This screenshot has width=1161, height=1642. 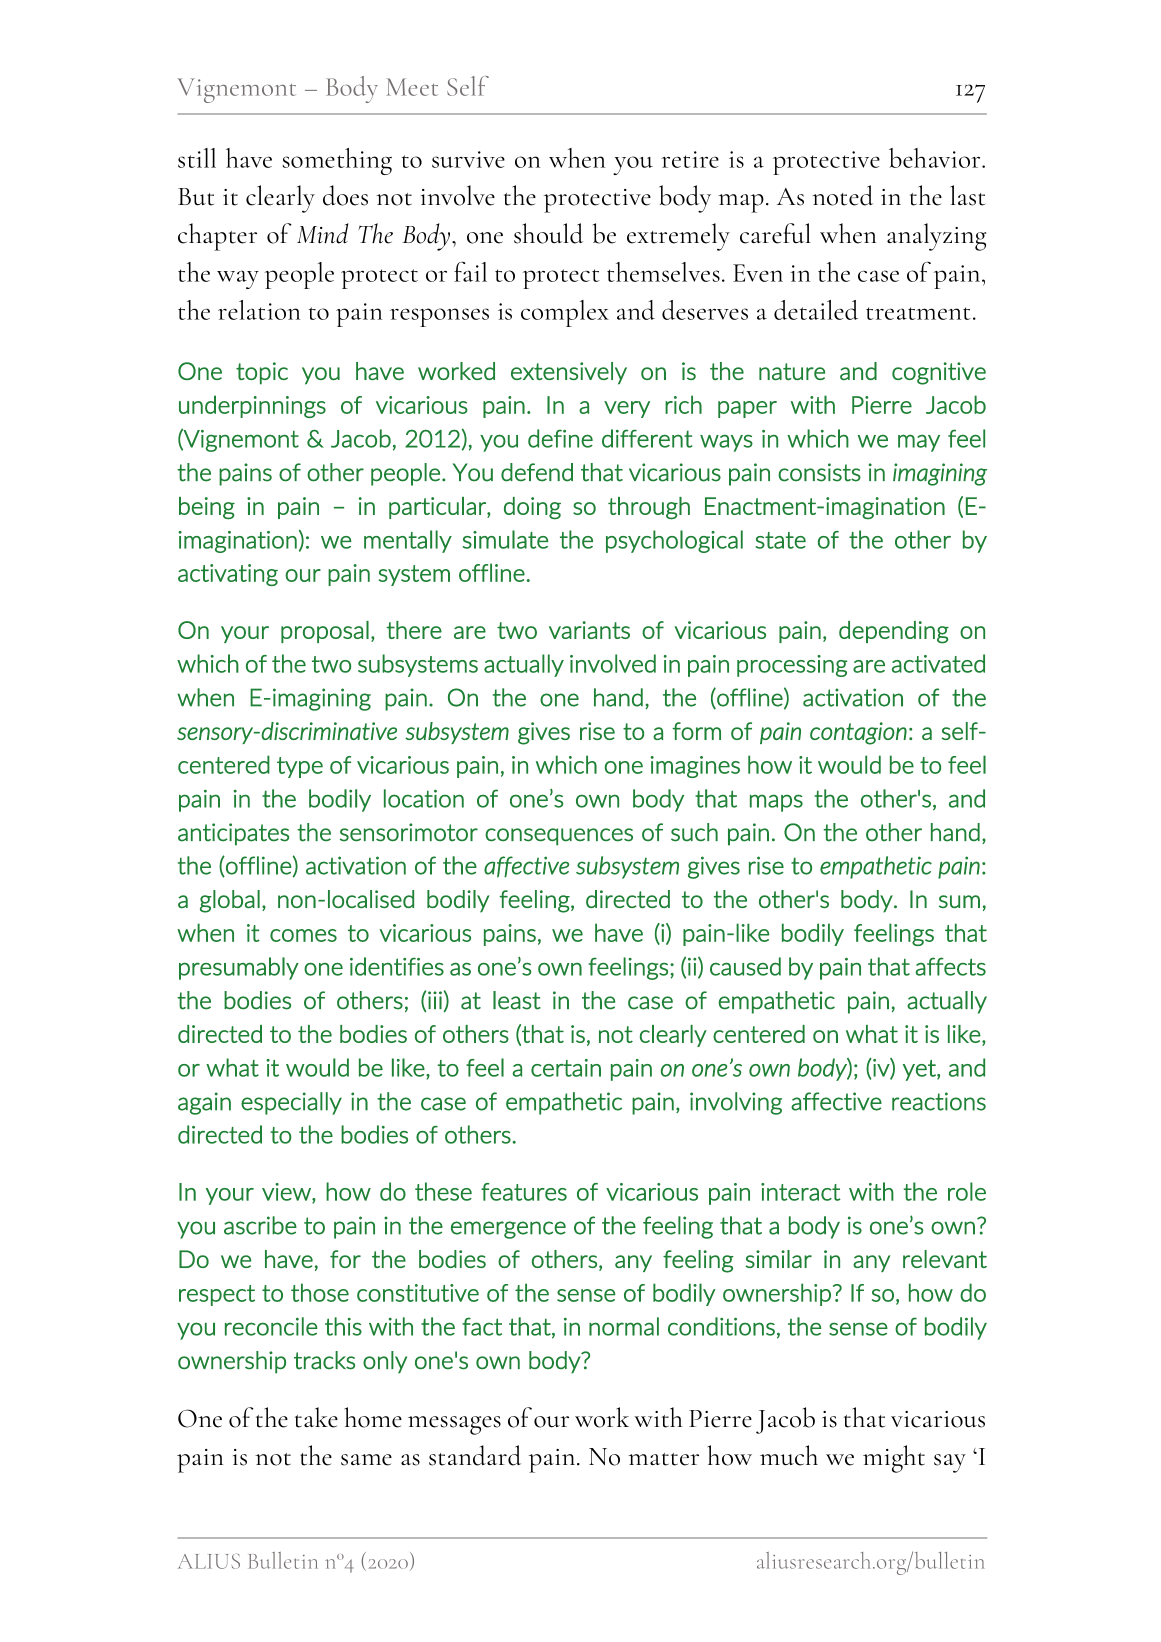 What do you see at coordinates (559, 837) in the screenshot?
I see `consequences` at bounding box center [559, 837].
